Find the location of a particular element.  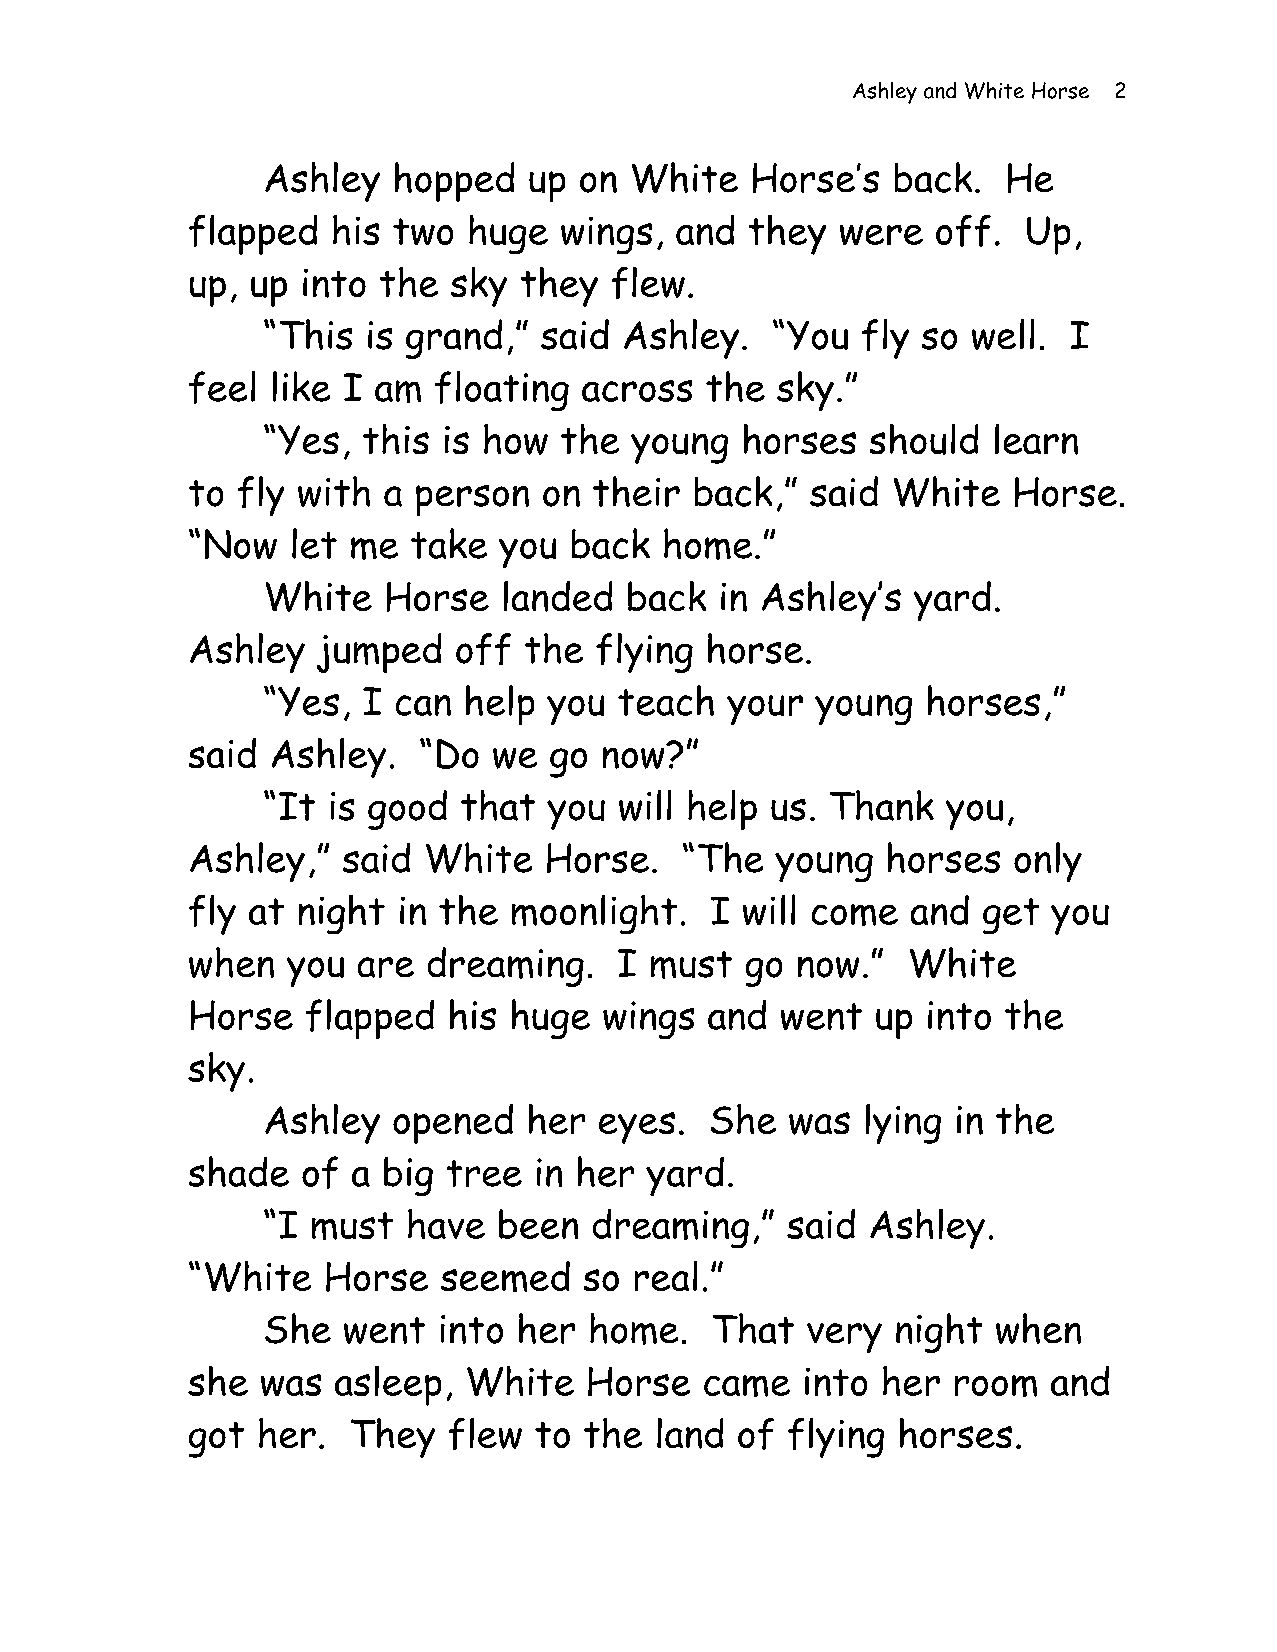

were is located at coordinates (881, 235).
